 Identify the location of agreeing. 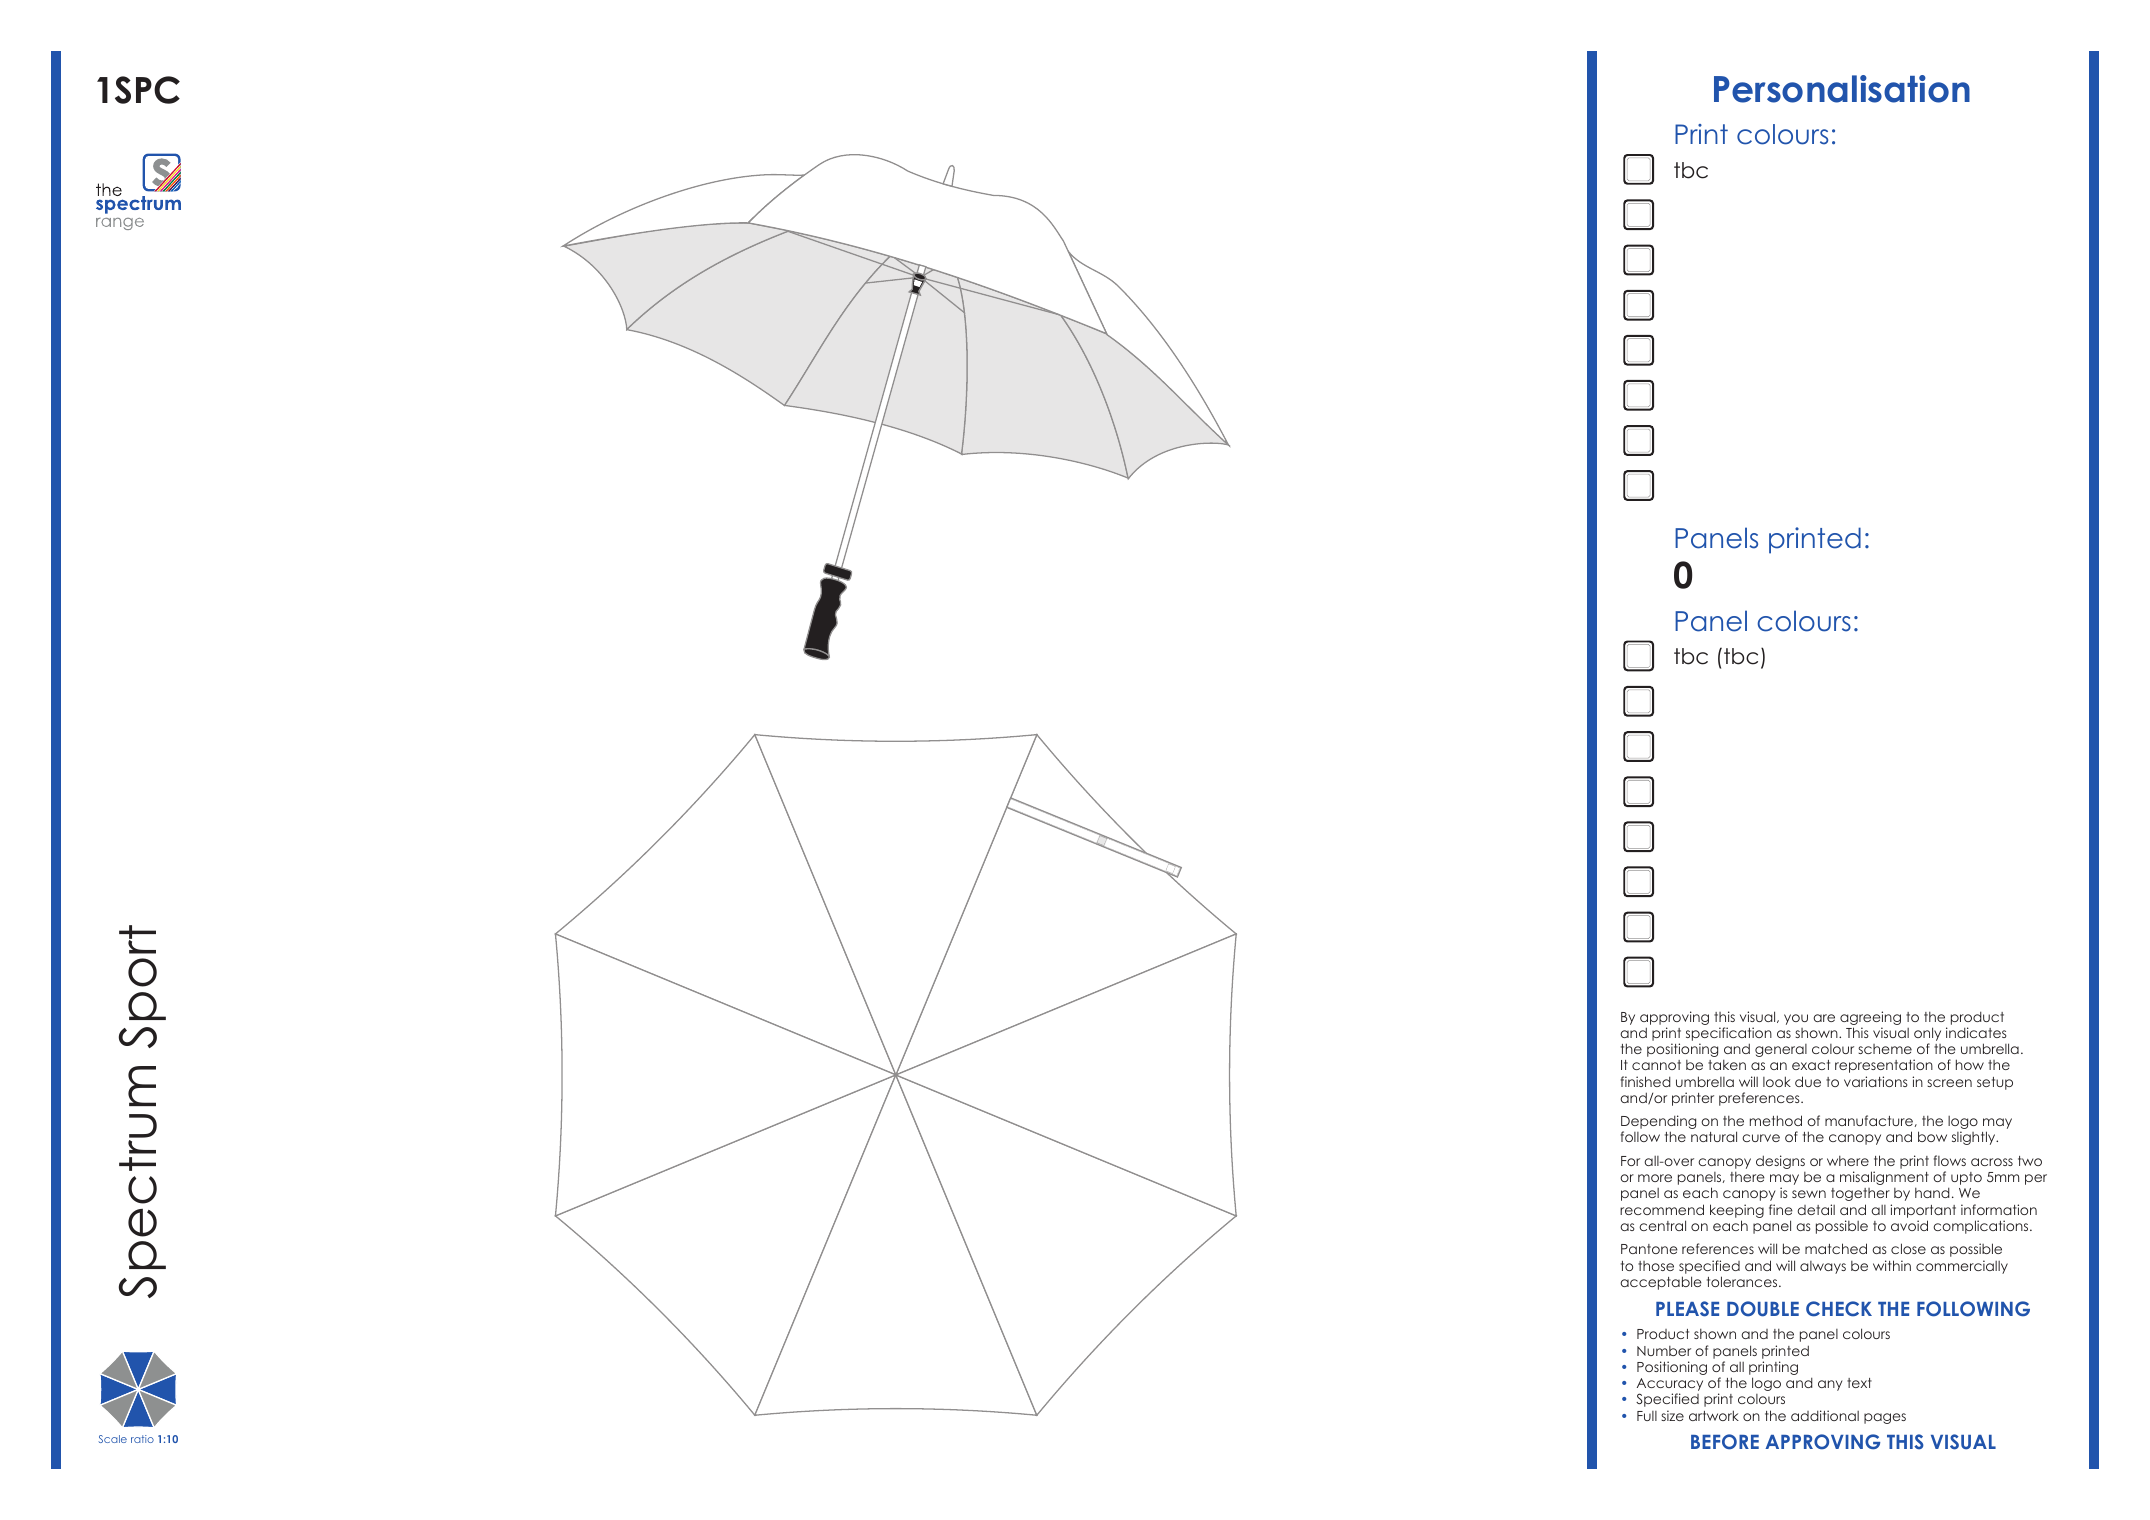
(1870, 1018).
